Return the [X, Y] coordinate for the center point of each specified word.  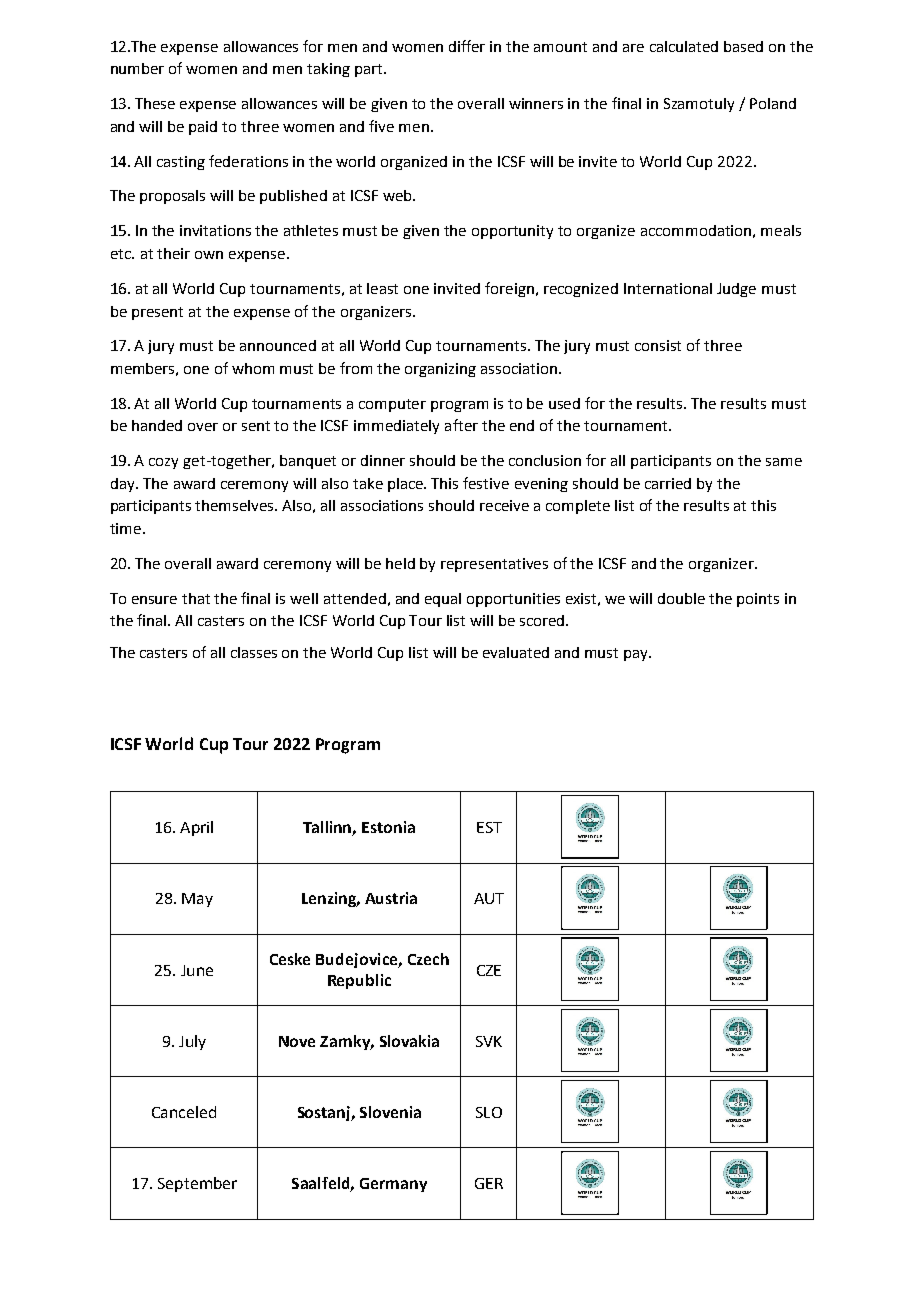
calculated [684, 46]
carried [668, 483]
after [461, 425]
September [197, 1184]
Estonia [388, 827]
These [155, 103]
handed [157, 425]
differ [467, 46]
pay [637, 655]
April [196, 828]
